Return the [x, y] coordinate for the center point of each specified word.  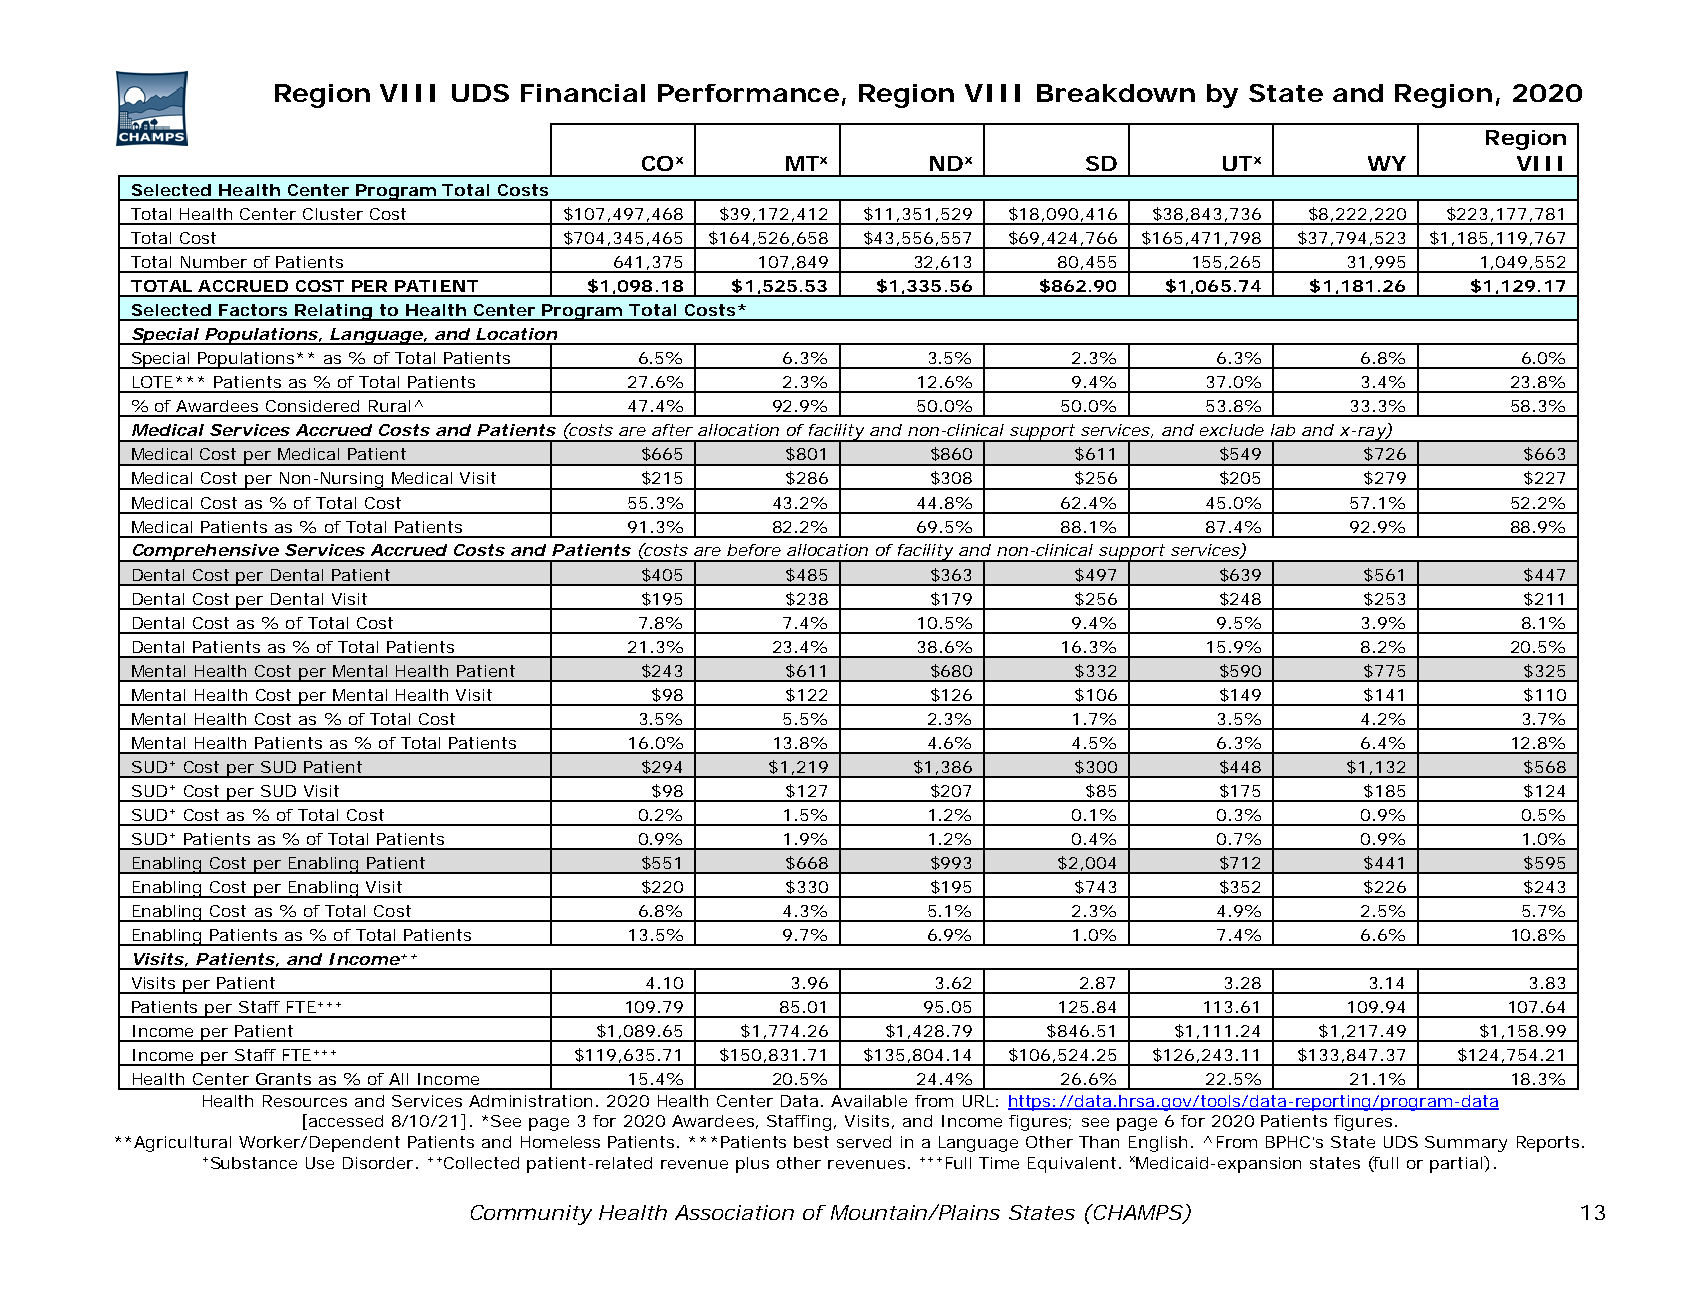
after [672, 430]
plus [752, 1165]
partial [1457, 1164]
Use [320, 1163]
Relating [333, 312]
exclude [1232, 430]
